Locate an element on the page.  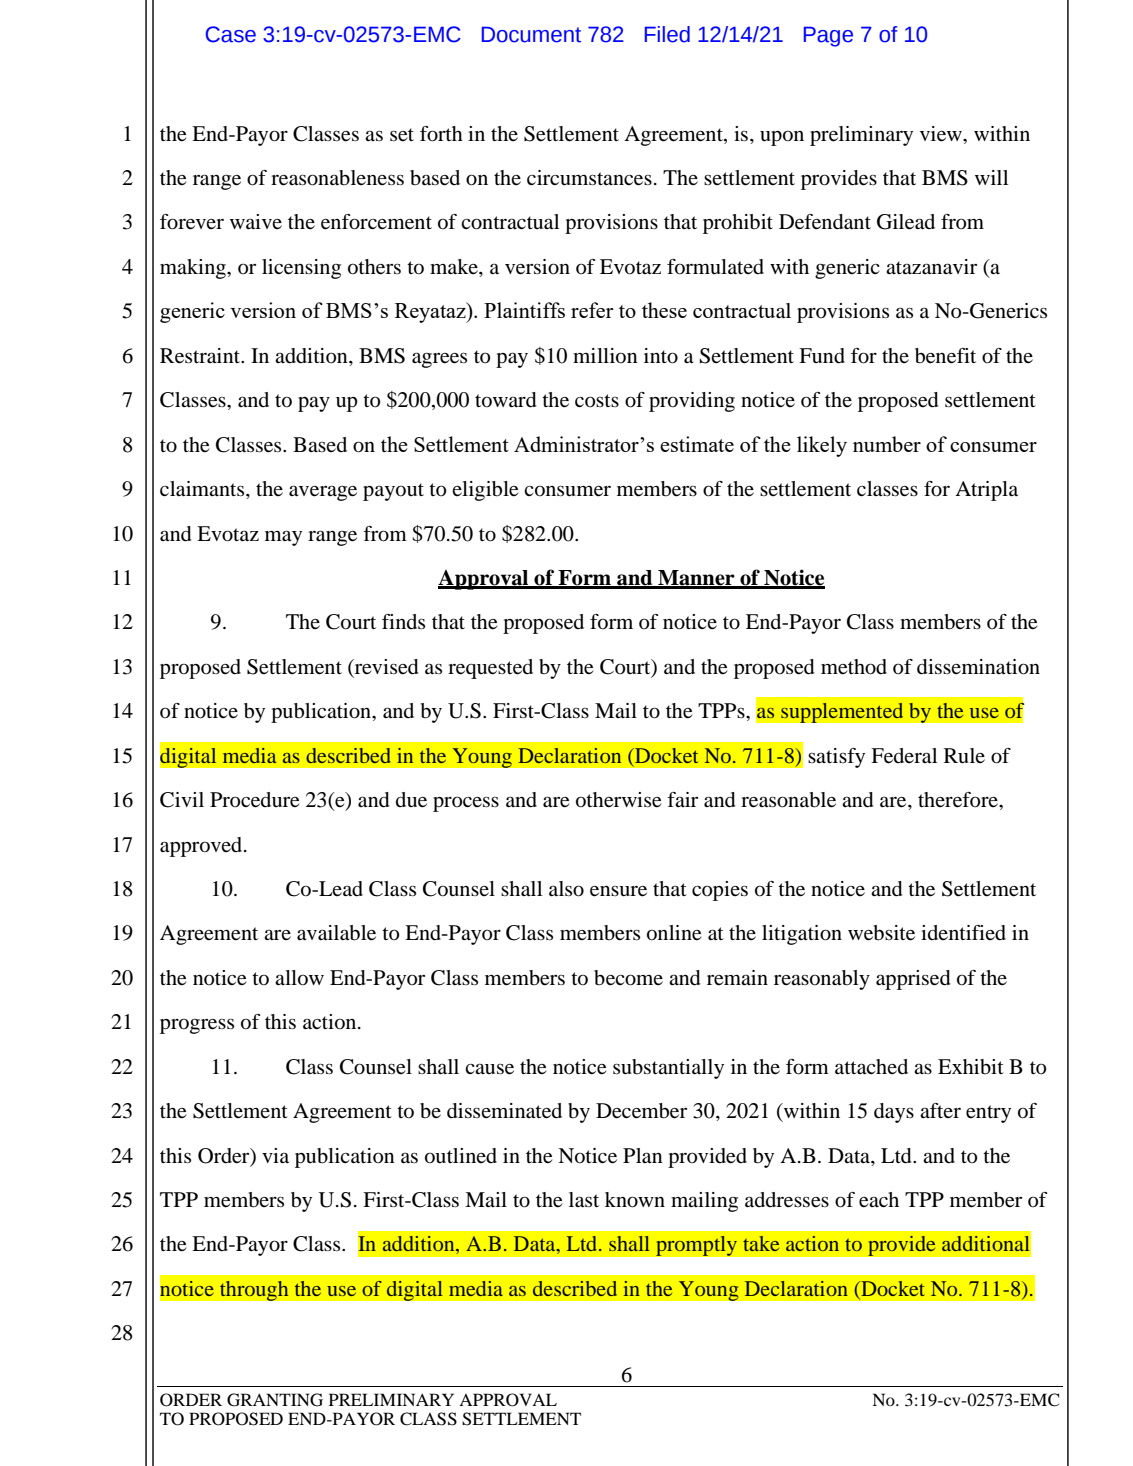
may is located at coordinates (283, 538).
